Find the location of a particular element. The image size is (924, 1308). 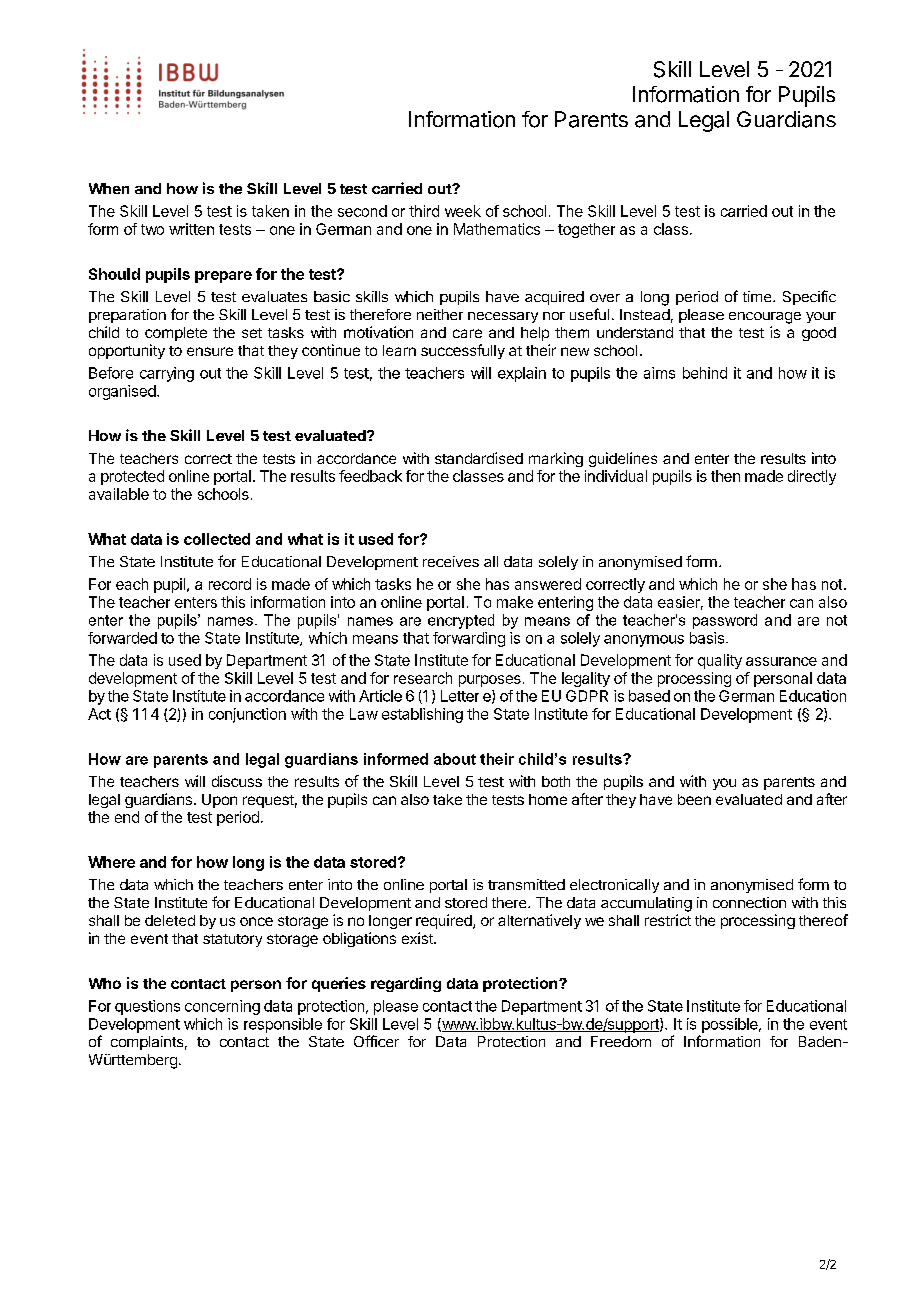

quality is located at coordinates (720, 661).
